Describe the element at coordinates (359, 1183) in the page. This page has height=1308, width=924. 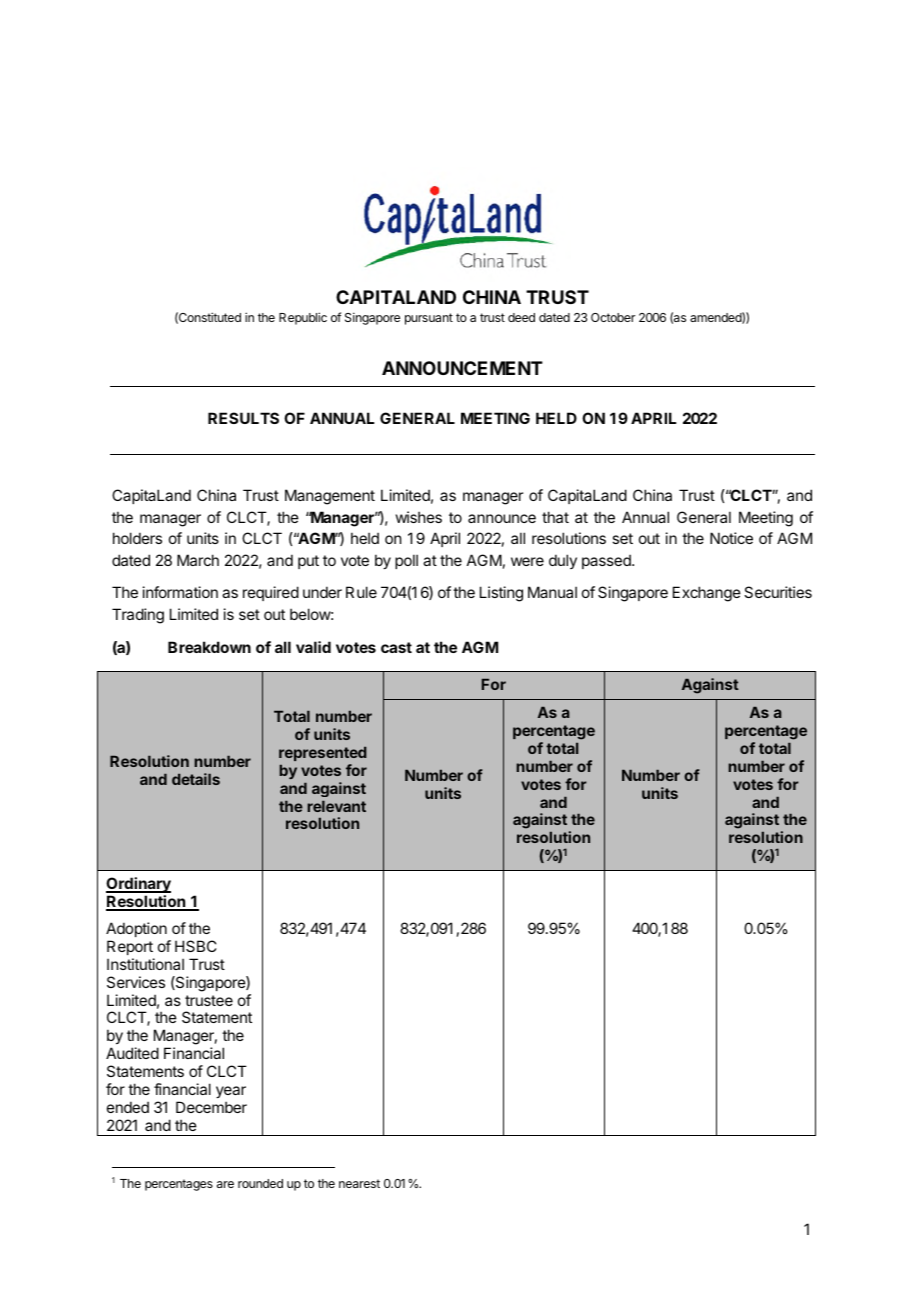
I see `nearest` at that location.
